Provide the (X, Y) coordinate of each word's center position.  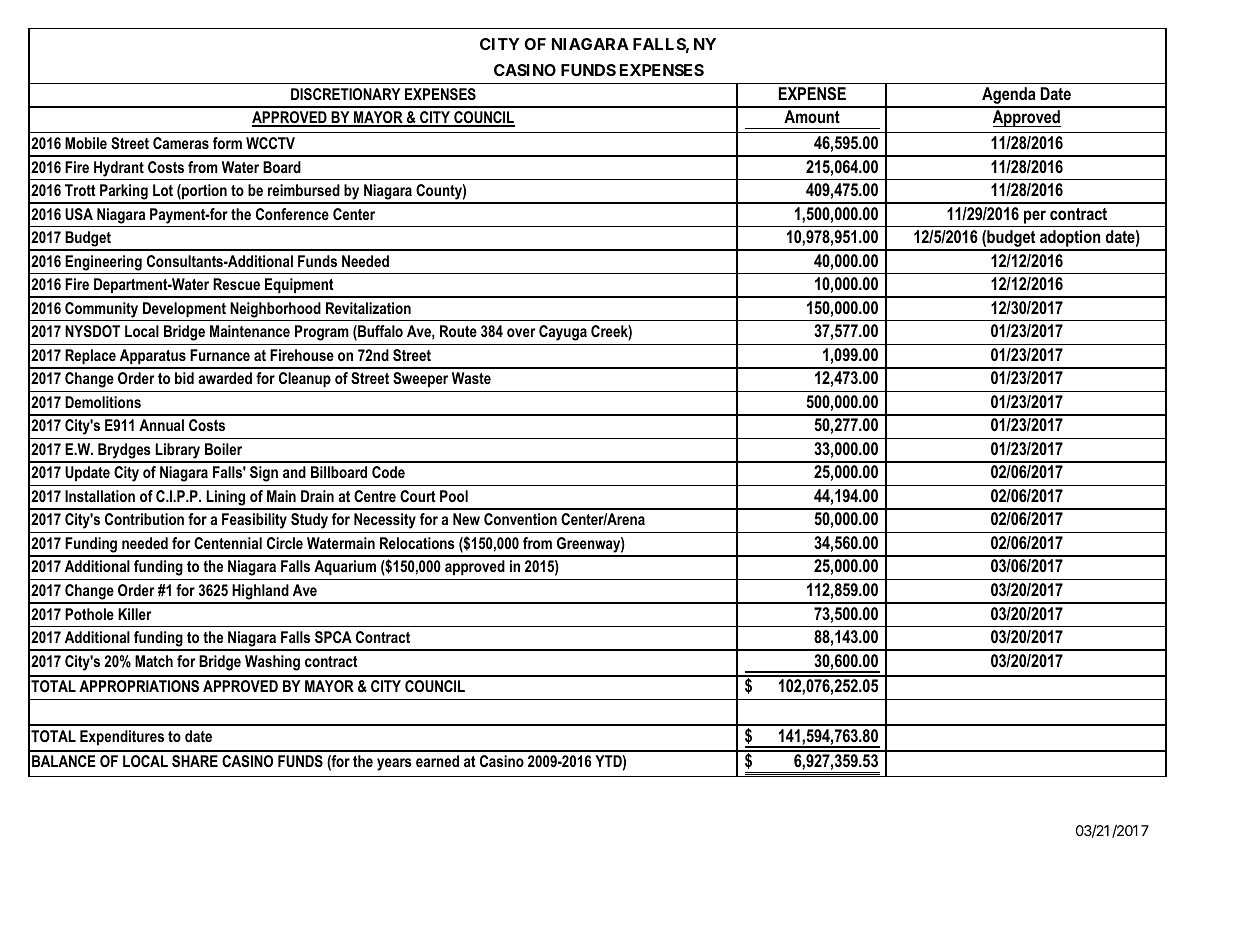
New (466, 519)
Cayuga (563, 333)
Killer (134, 614)
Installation (100, 496)
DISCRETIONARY (345, 94)
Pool (454, 496)
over (521, 332)
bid (184, 378)
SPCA (333, 637)
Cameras (181, 143)
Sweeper (420, 380)
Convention (520, 519)
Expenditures (122, 738)
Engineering (103, 263)
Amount (812, 116)
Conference (292, 214)
